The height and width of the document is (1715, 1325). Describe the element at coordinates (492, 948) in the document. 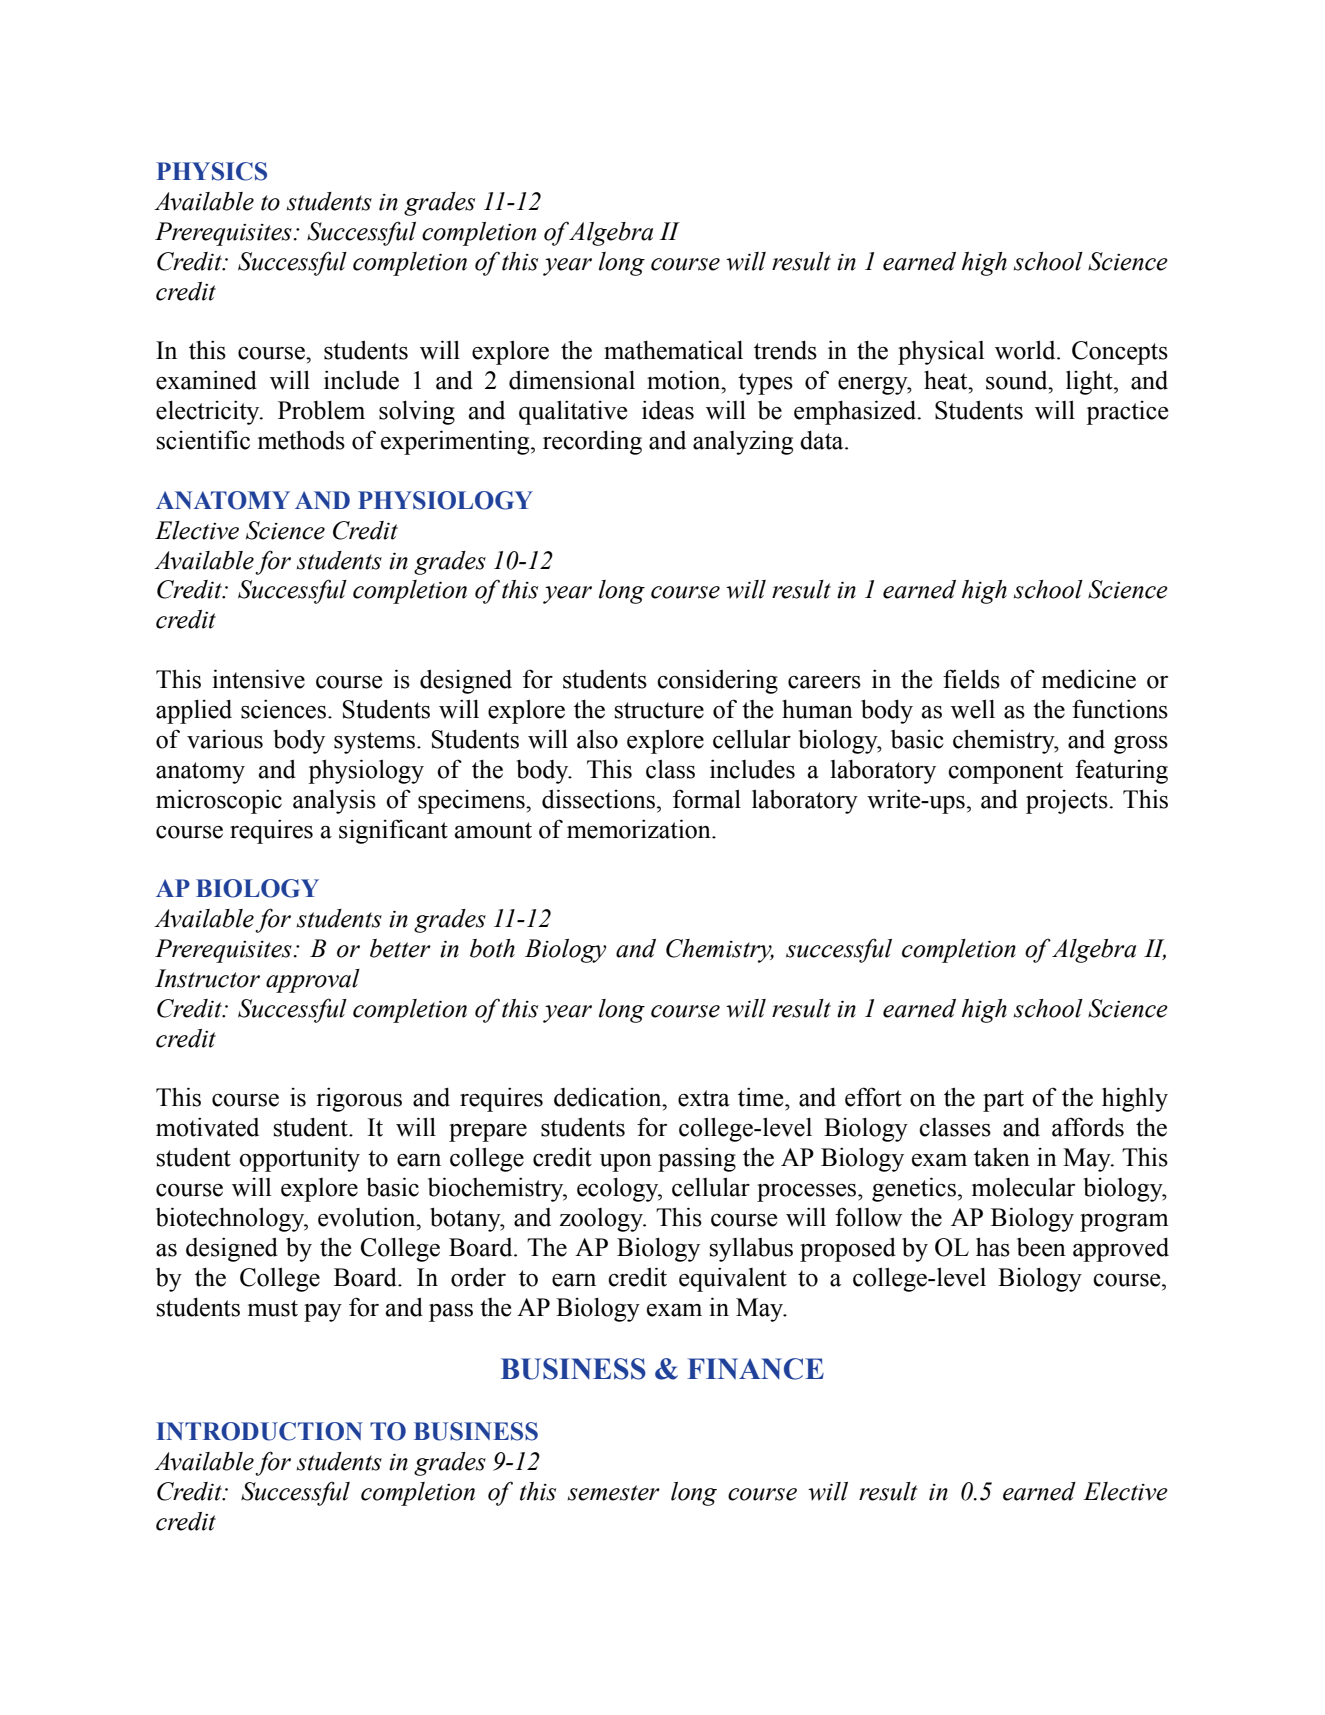

I see `both` at that location.
